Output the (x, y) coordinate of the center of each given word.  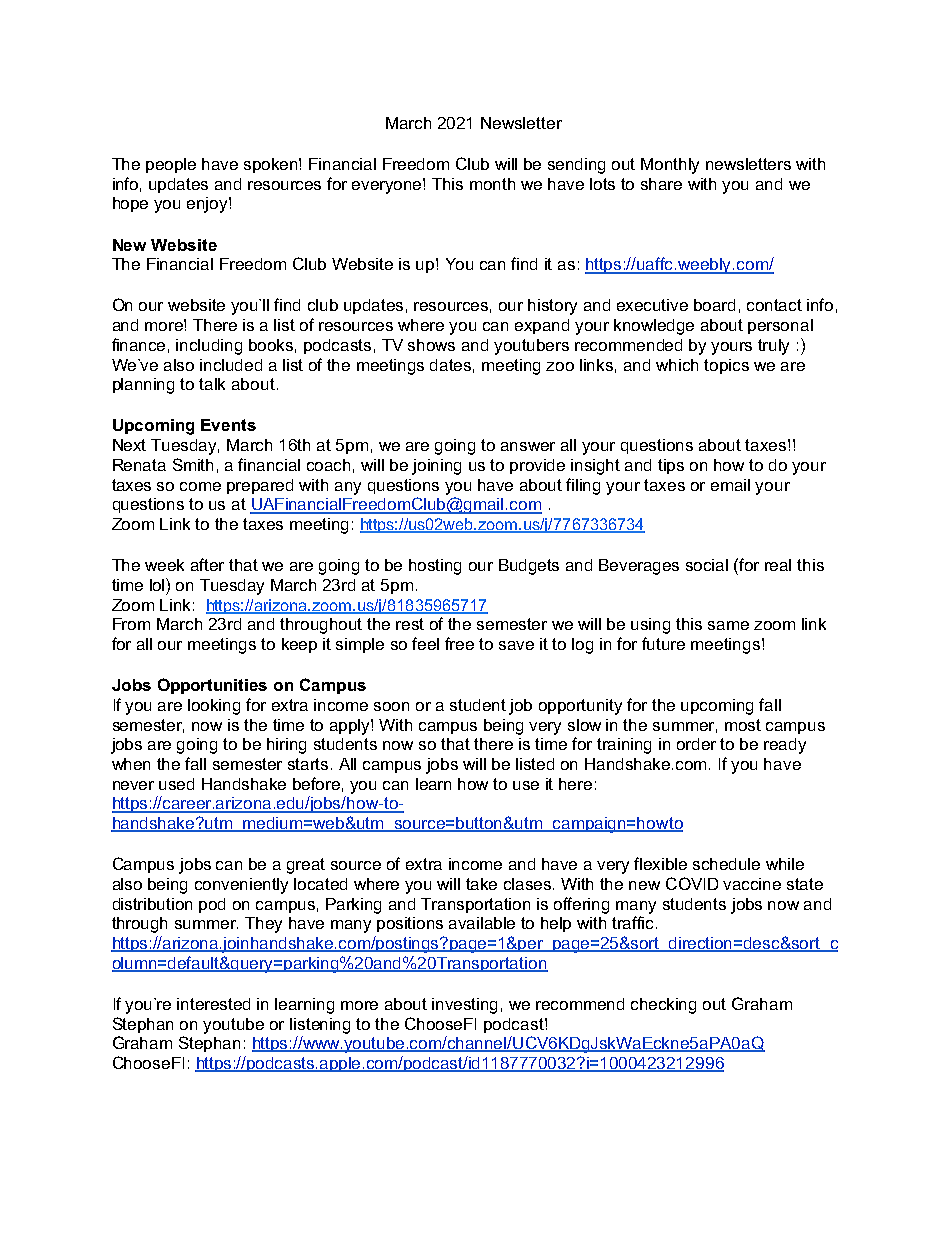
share (661, 184)
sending (576, 166)
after (207, 564)
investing (464, 1006)
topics (726, 366)
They (263, 925)
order (696, 744)
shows (431, 345)
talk (212, 384)
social (707, 565)
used (176, 784)
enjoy (208, 205)
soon (391, 706)
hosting (435, 567)
